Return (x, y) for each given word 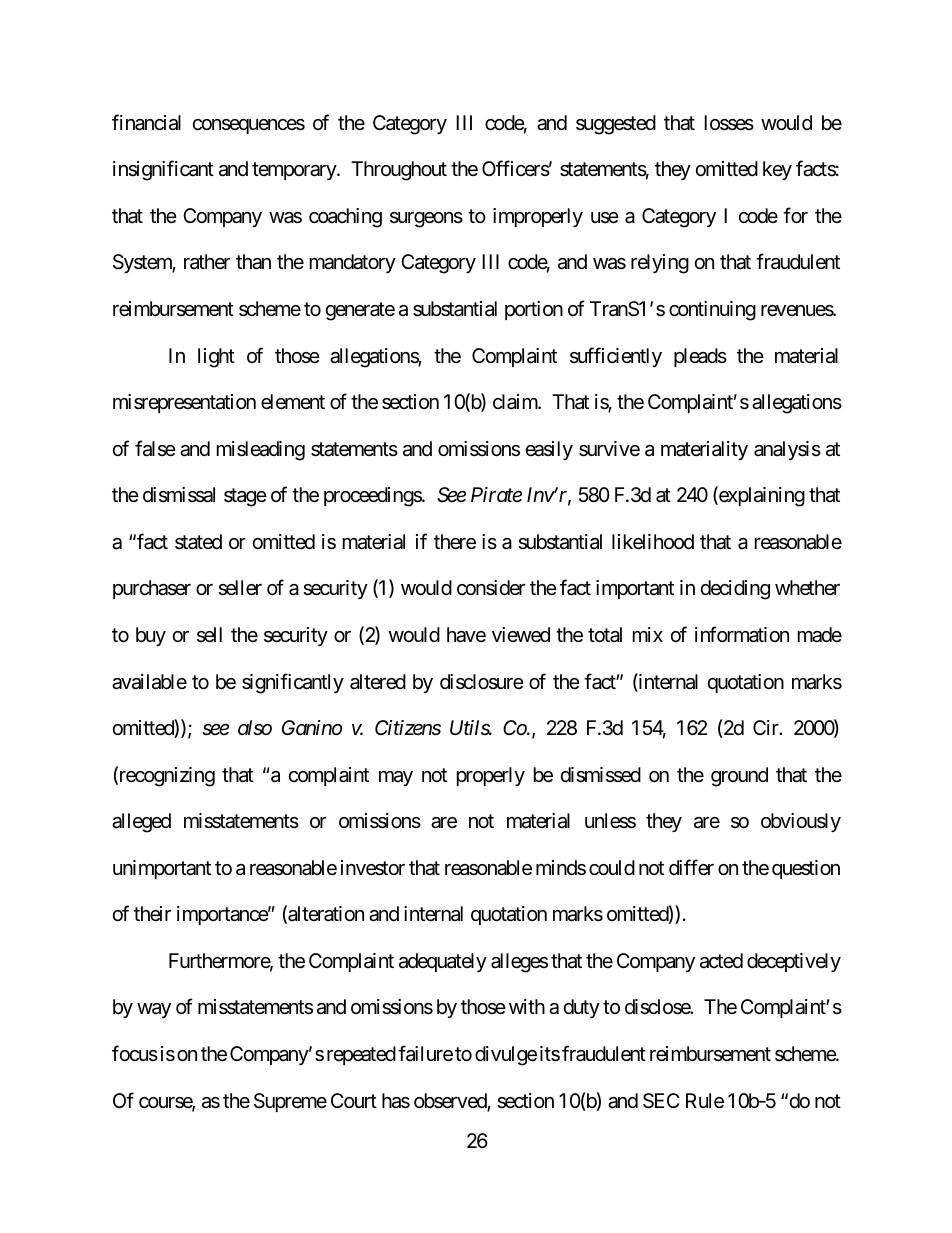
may (396, 778)
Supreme (290, 1102)
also (255, 728)
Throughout (399, 171)
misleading (261, 451)
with (527, 1006)
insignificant (163, 171)
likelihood (653, 542)
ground (739, 777)
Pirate (496, 494)
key (777, 170)
